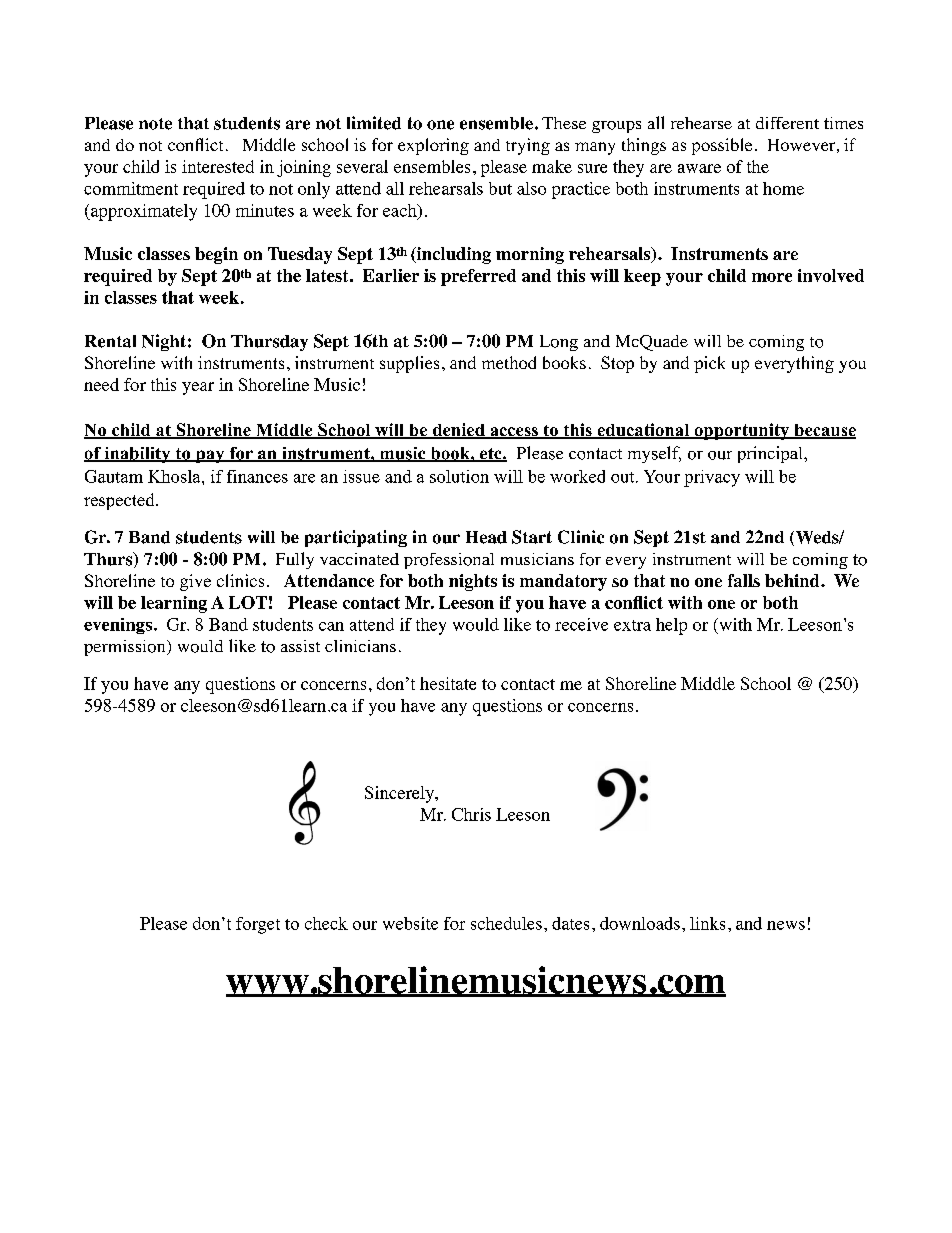 The image size is (952, 1233). Describe the element at coordinates (258, 925) in the screenshot. I see `forget` at that location.
